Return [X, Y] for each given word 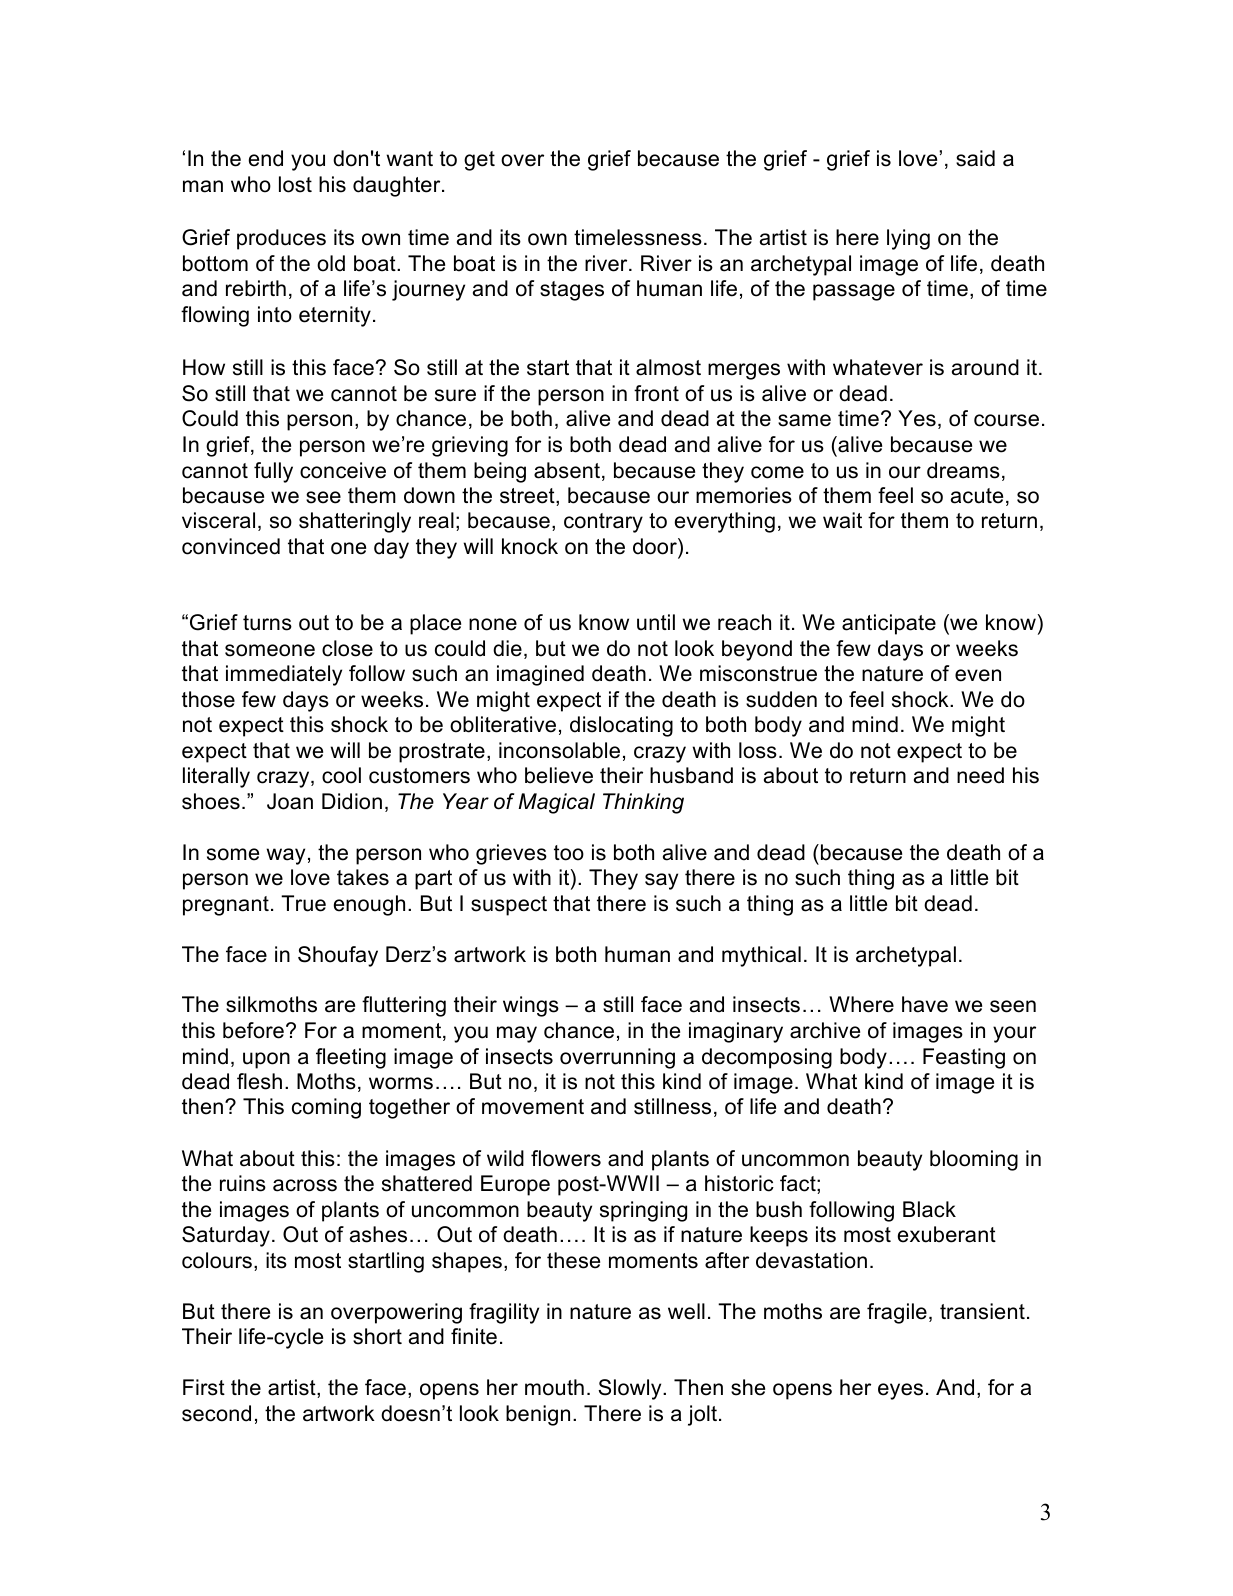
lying [908, 239]
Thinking [643, 803]
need [980, 775]
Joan [290, 801]
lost [295, 184]
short [377, 1336]
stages [572, 291]
